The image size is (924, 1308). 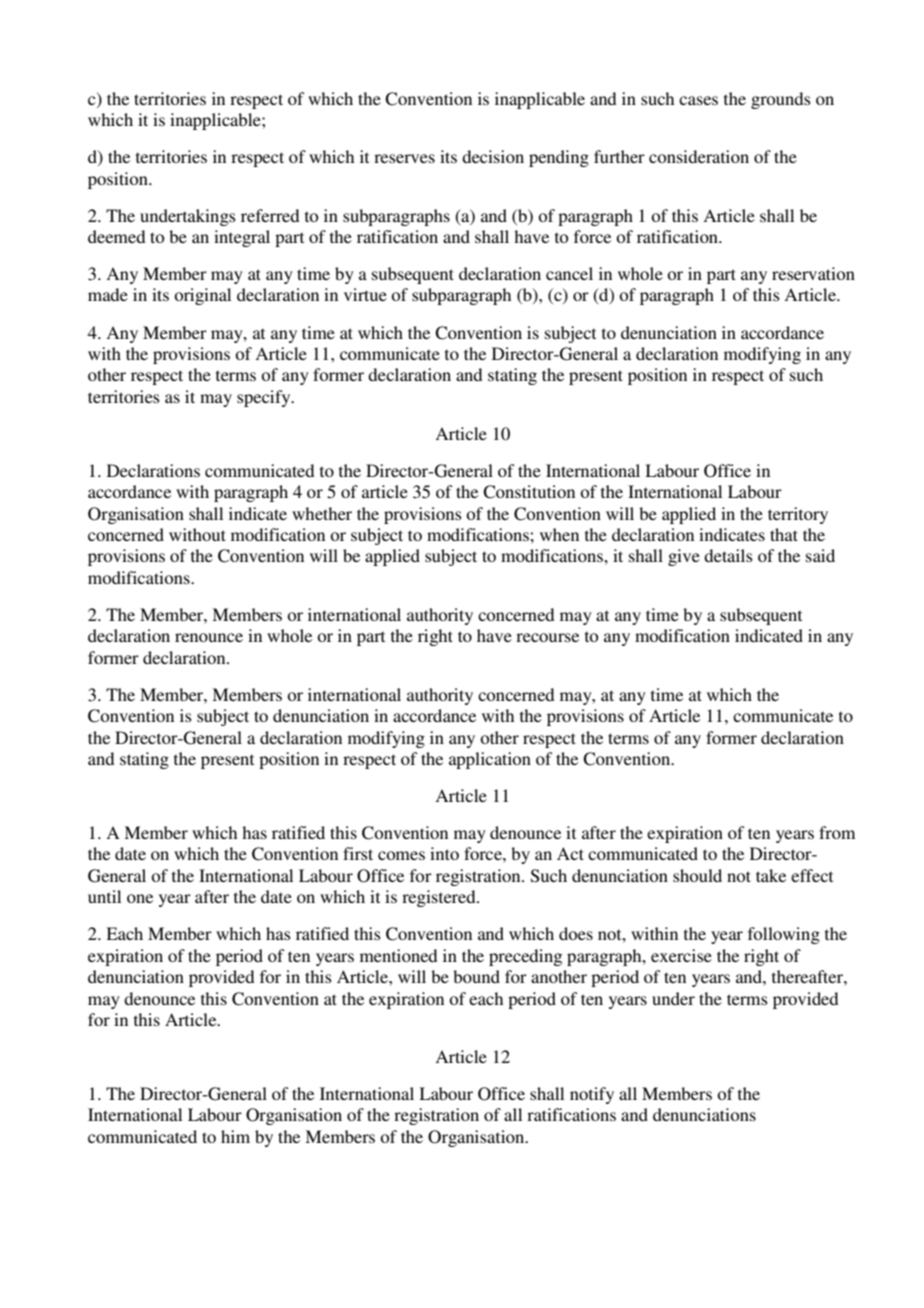 I want to click on notify, so click(x=592, y=1095).
